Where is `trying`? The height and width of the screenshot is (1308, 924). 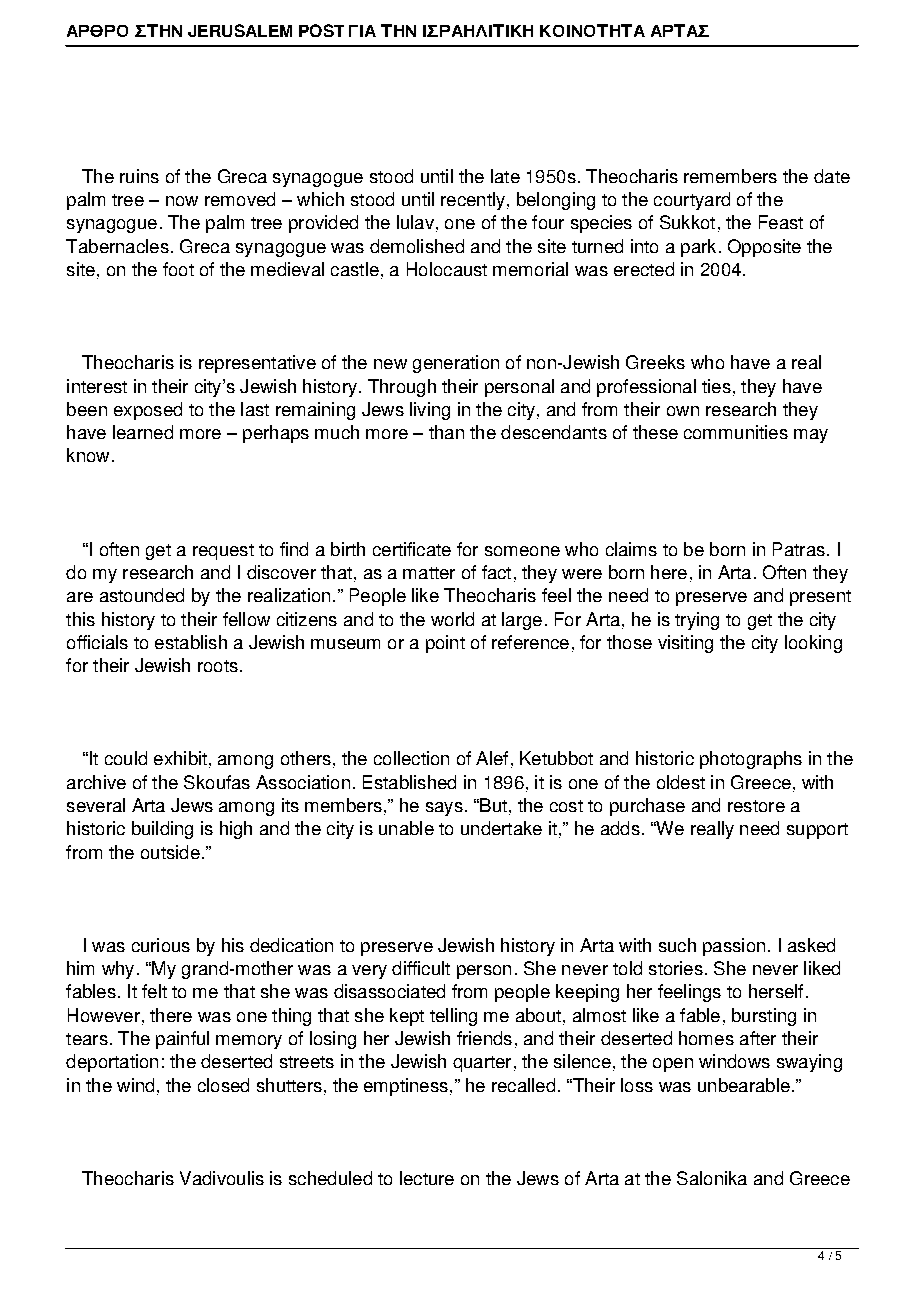
trying is located at coordinates (697, 621).
